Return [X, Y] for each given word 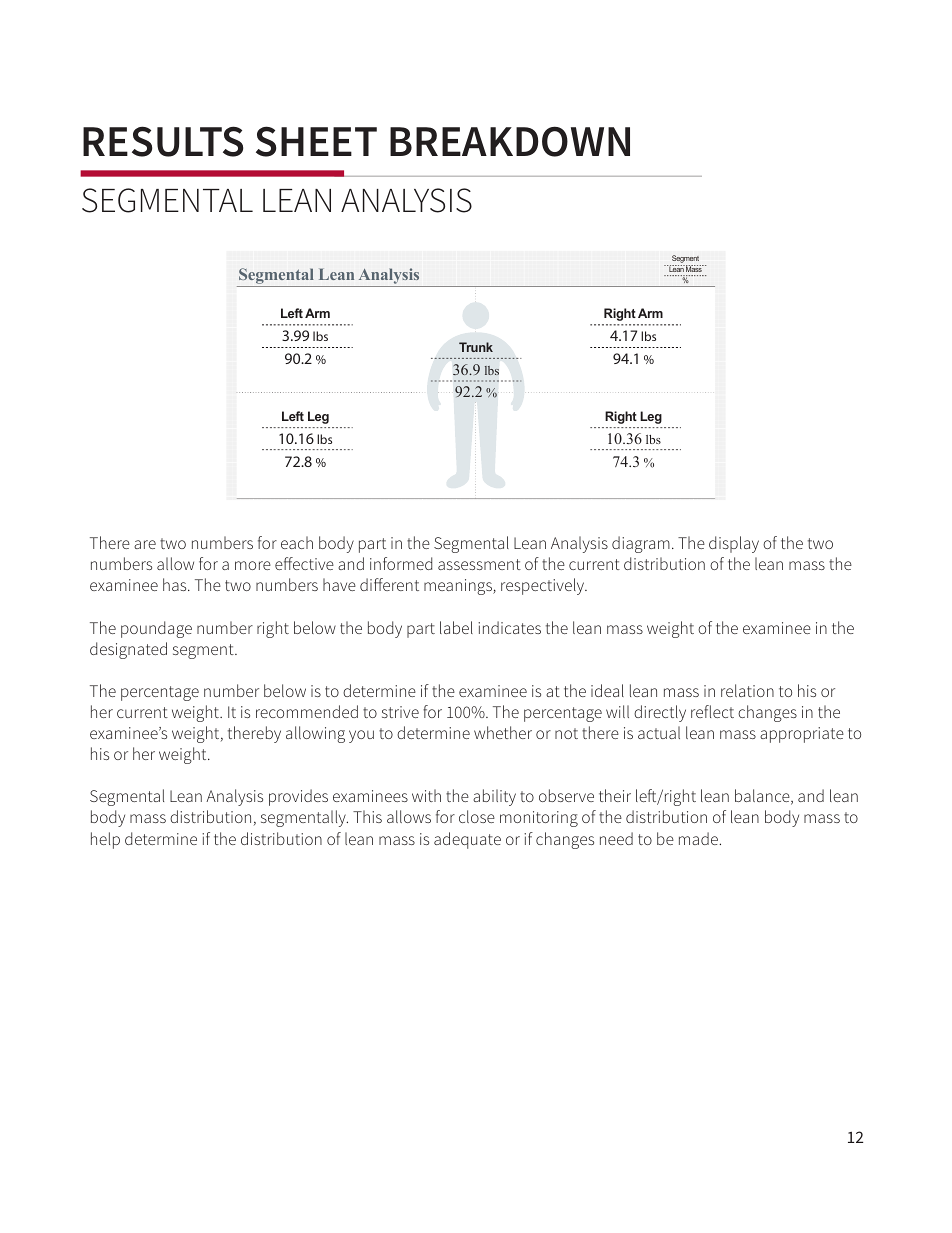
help [105, 840]
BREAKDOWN [510, 141]
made [699, 838]
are [145, 544]
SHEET [316, 141]
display [734, 544]
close [477, 816]
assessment [479, 564]
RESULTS [163, 141]
